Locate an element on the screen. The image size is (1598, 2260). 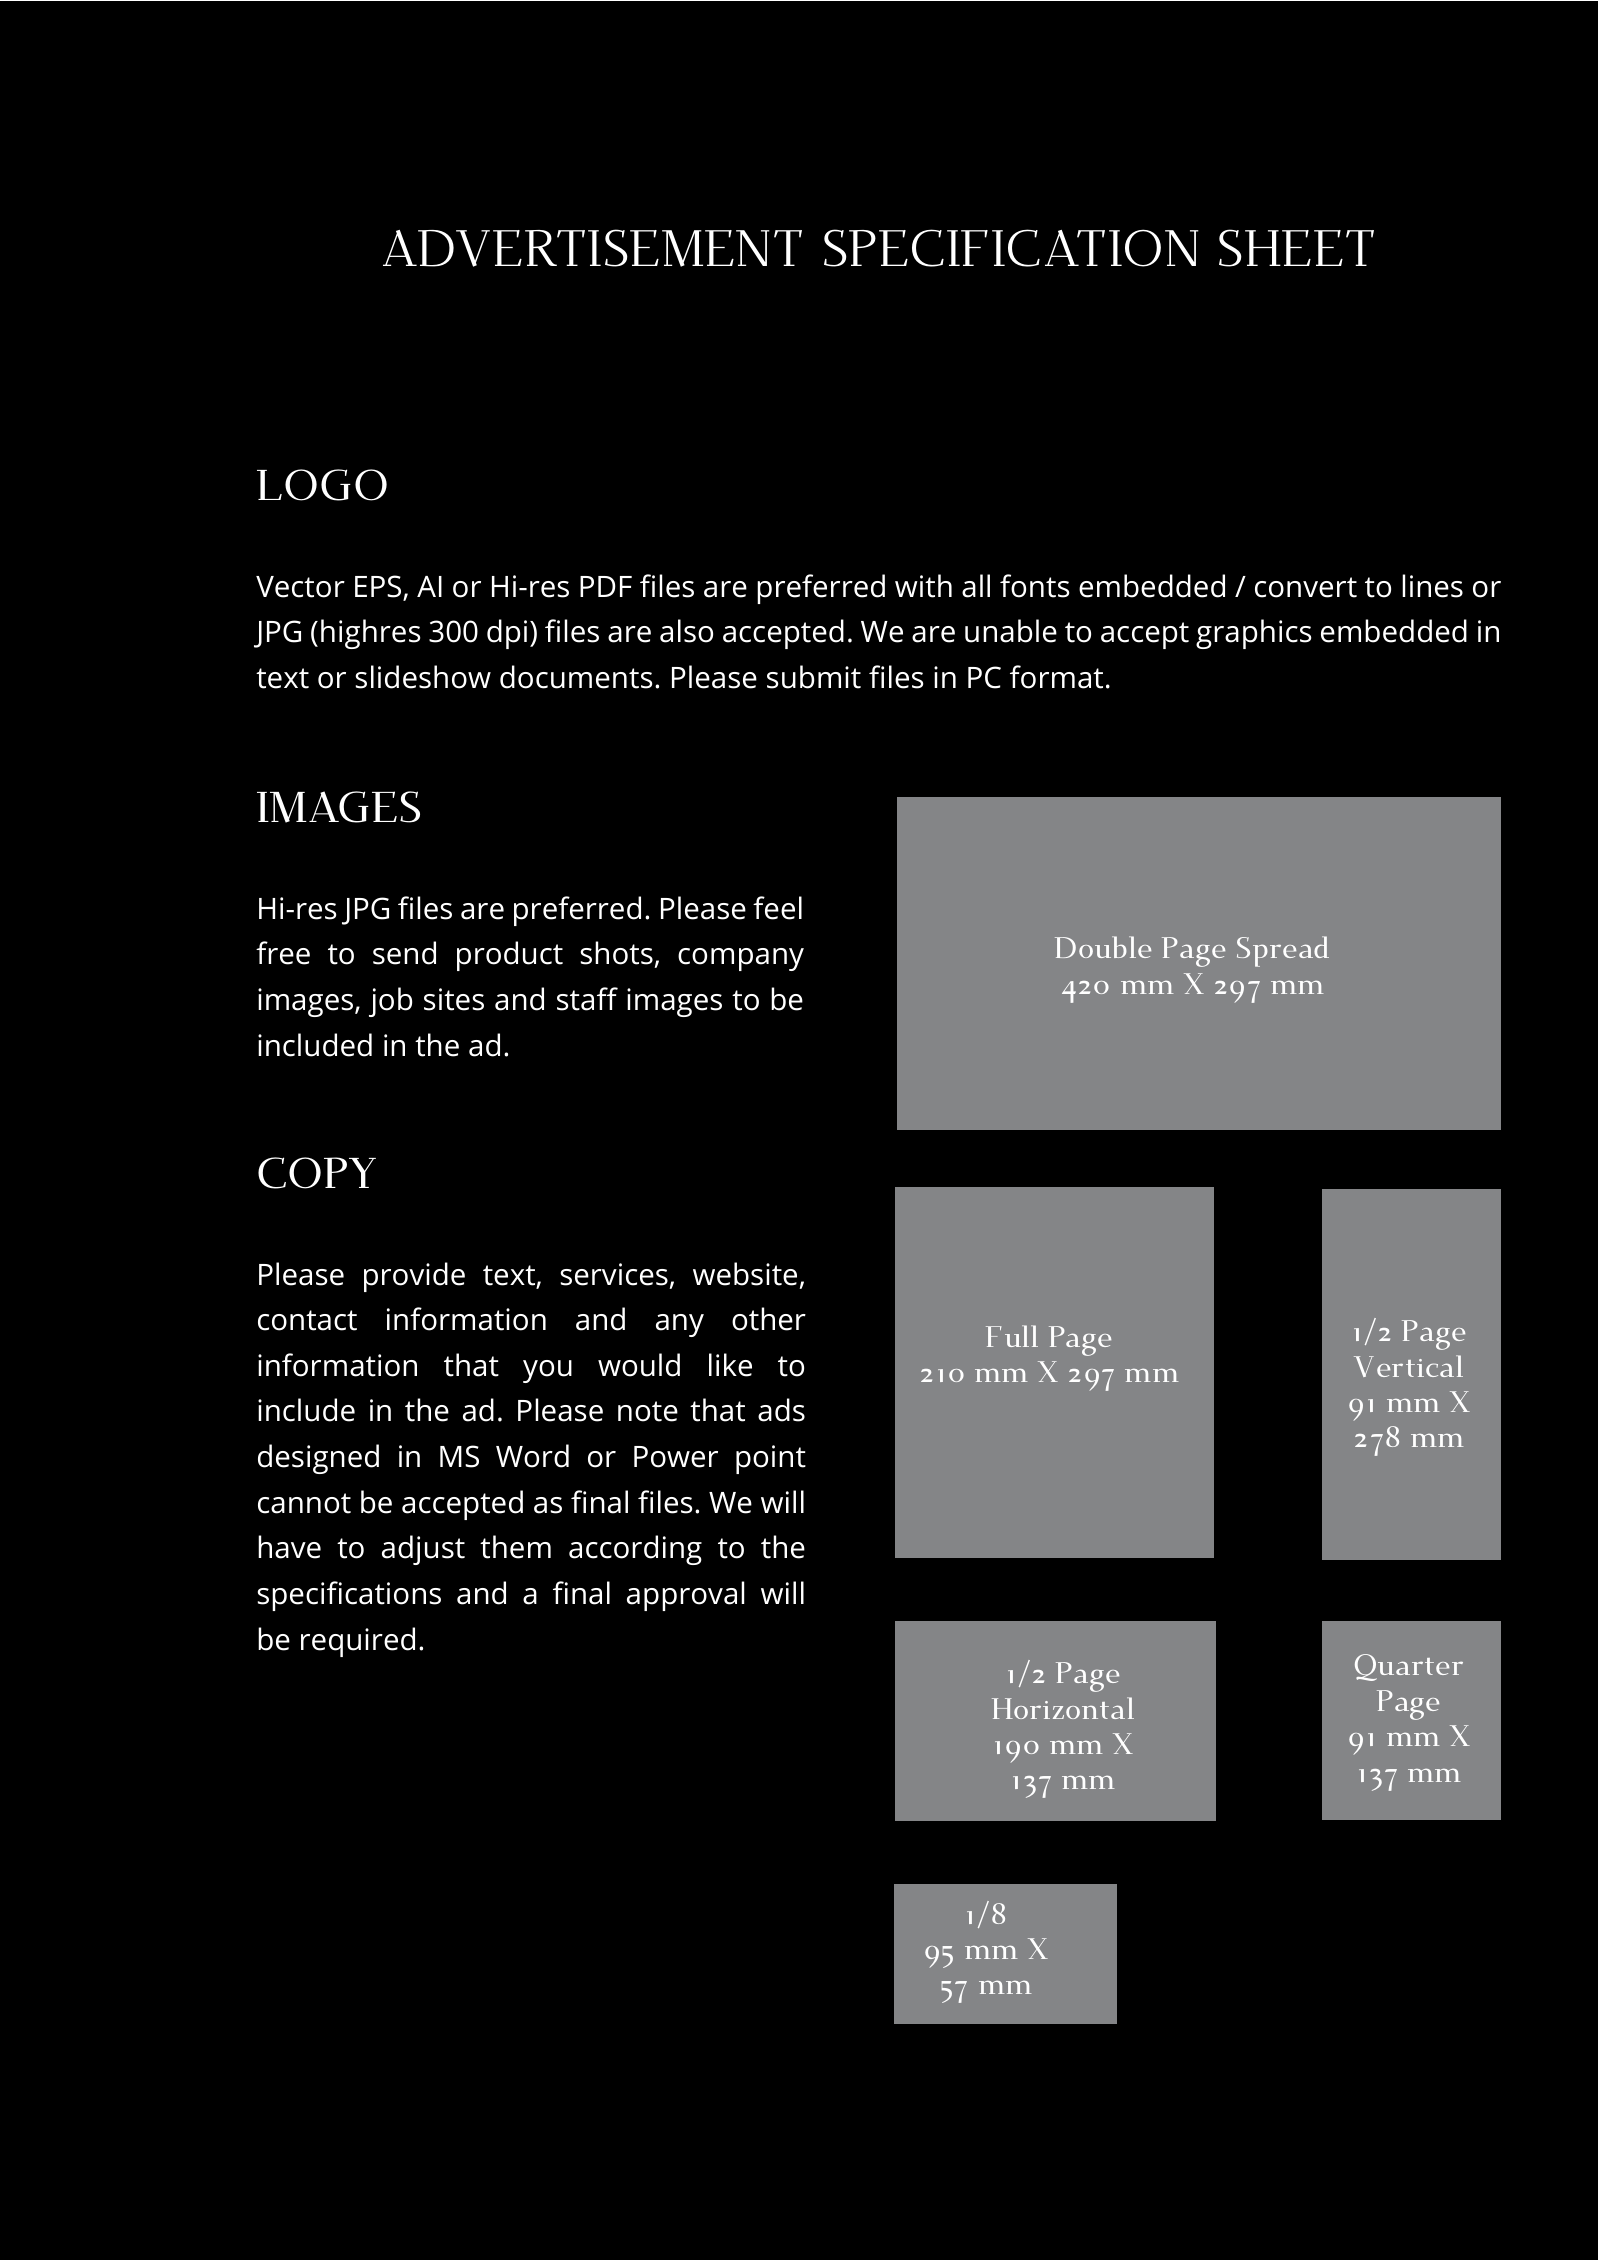
company is located at coordinates (741, 959).
